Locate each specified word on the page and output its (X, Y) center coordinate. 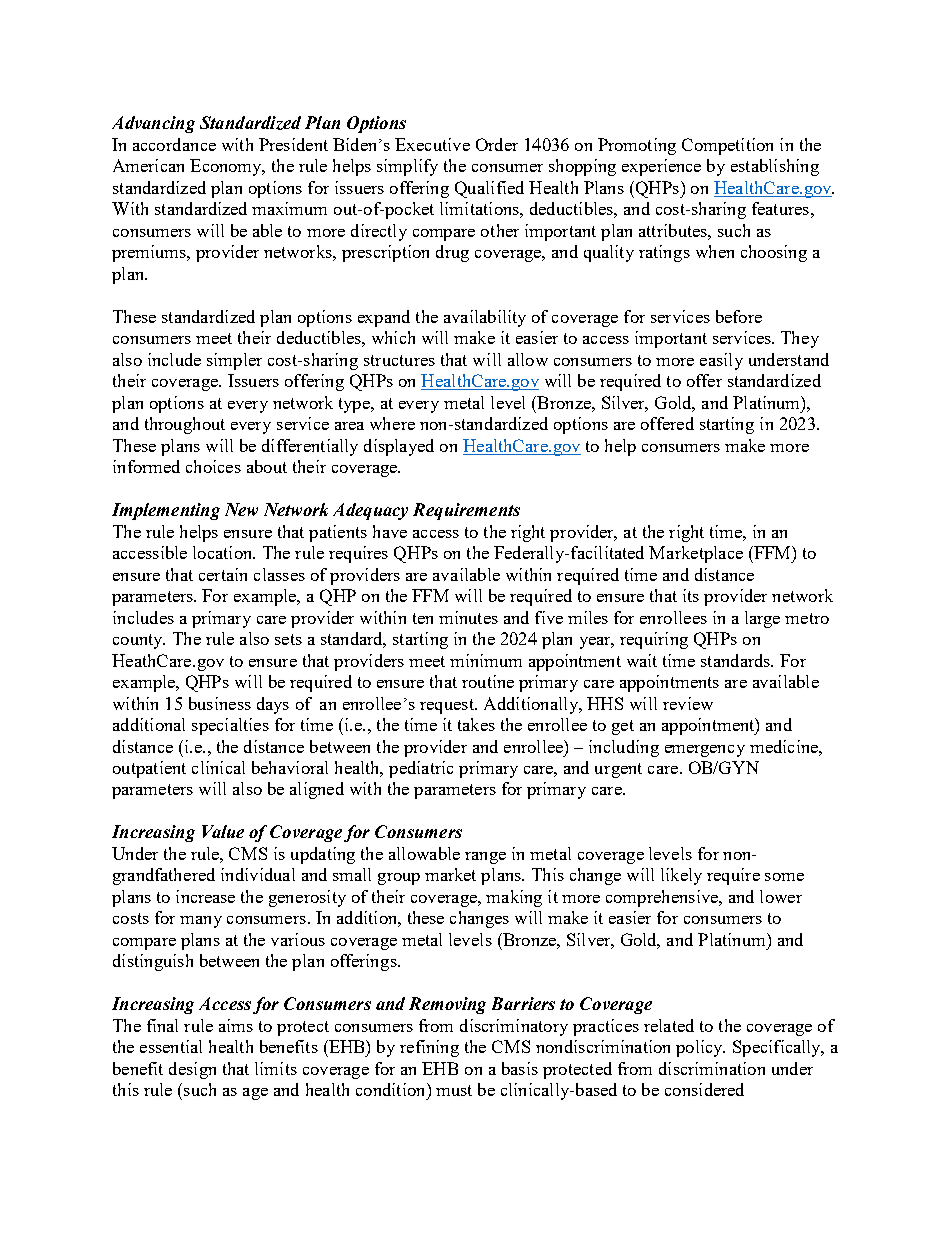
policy (700, 1048)
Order (497, 144)
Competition (727, 146)
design (192, 1070)
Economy (227, 167)
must (454, 1090)
